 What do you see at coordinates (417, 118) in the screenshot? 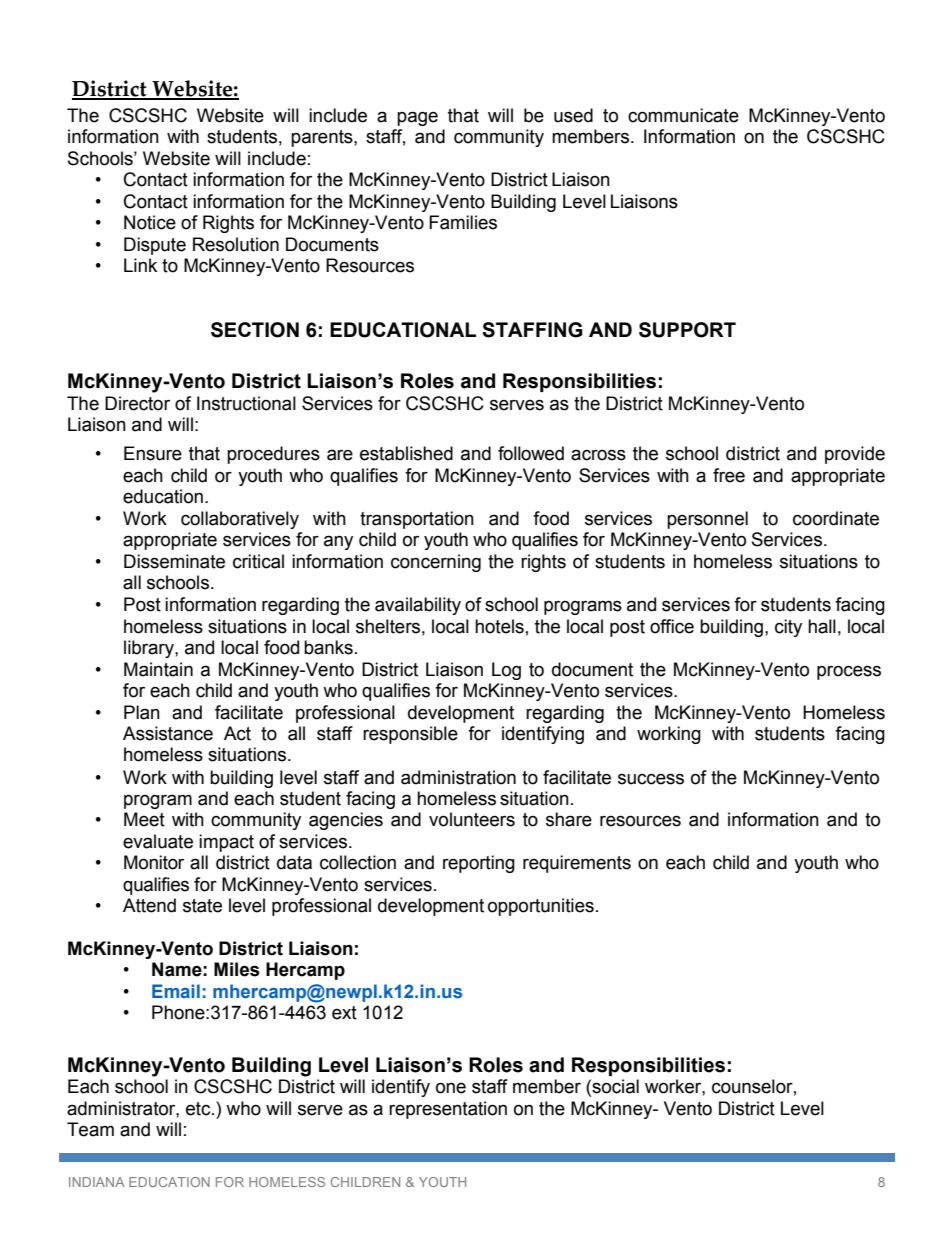
I see `page` at bounding box center [417, 118].
